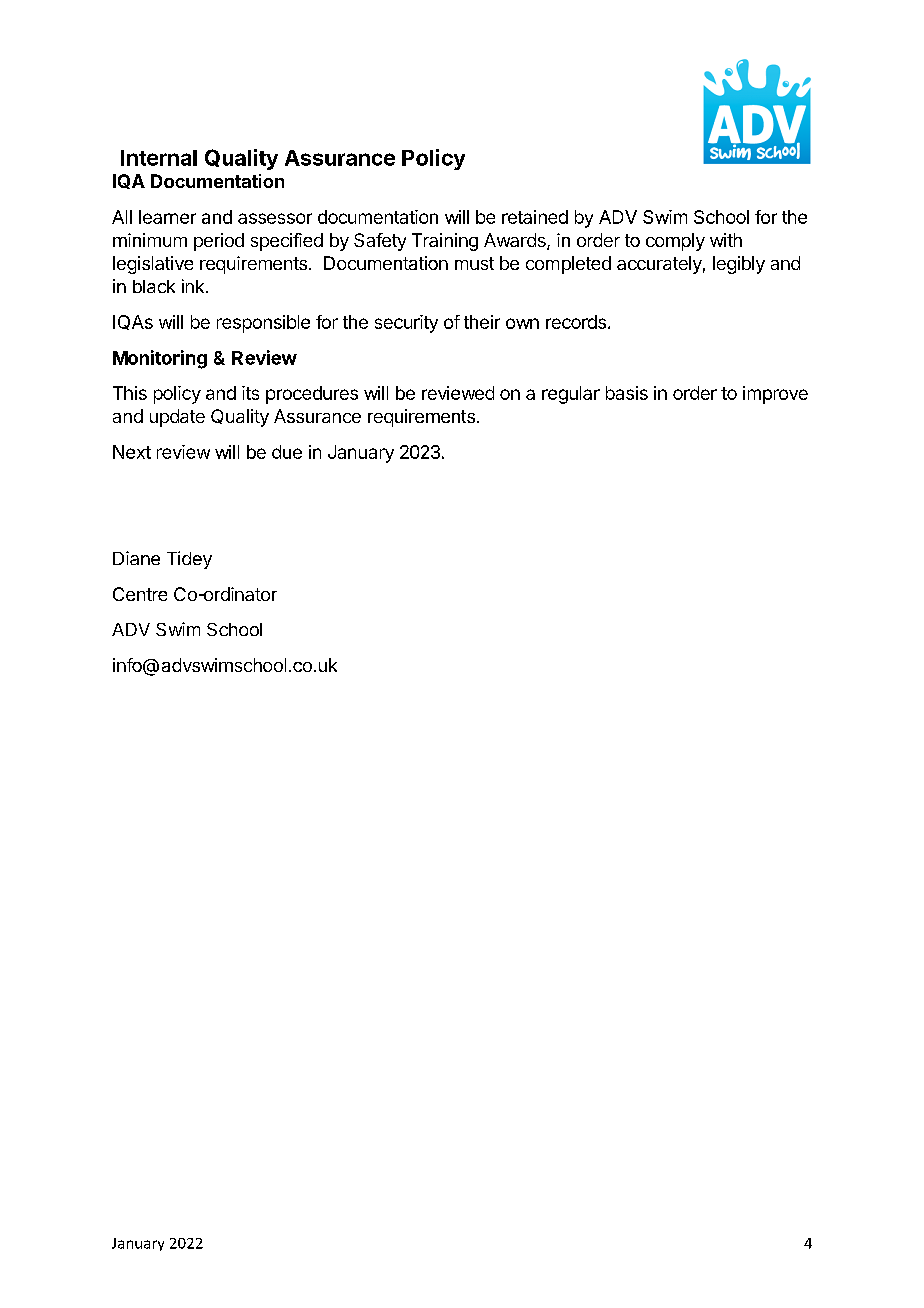  I want to click on comply, so click(675, 242).
